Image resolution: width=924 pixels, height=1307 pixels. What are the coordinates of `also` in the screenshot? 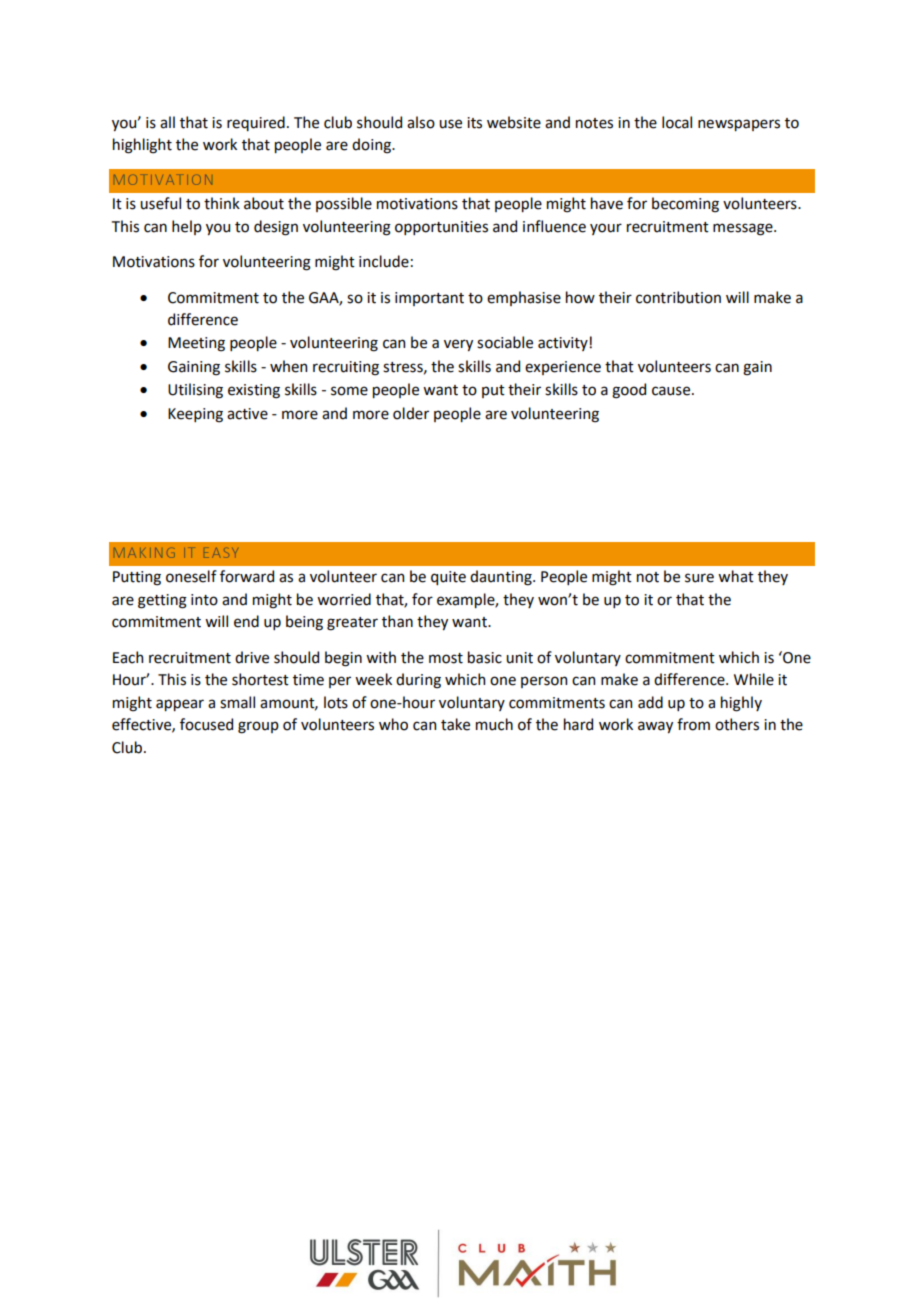 It's located at (421, 122).
